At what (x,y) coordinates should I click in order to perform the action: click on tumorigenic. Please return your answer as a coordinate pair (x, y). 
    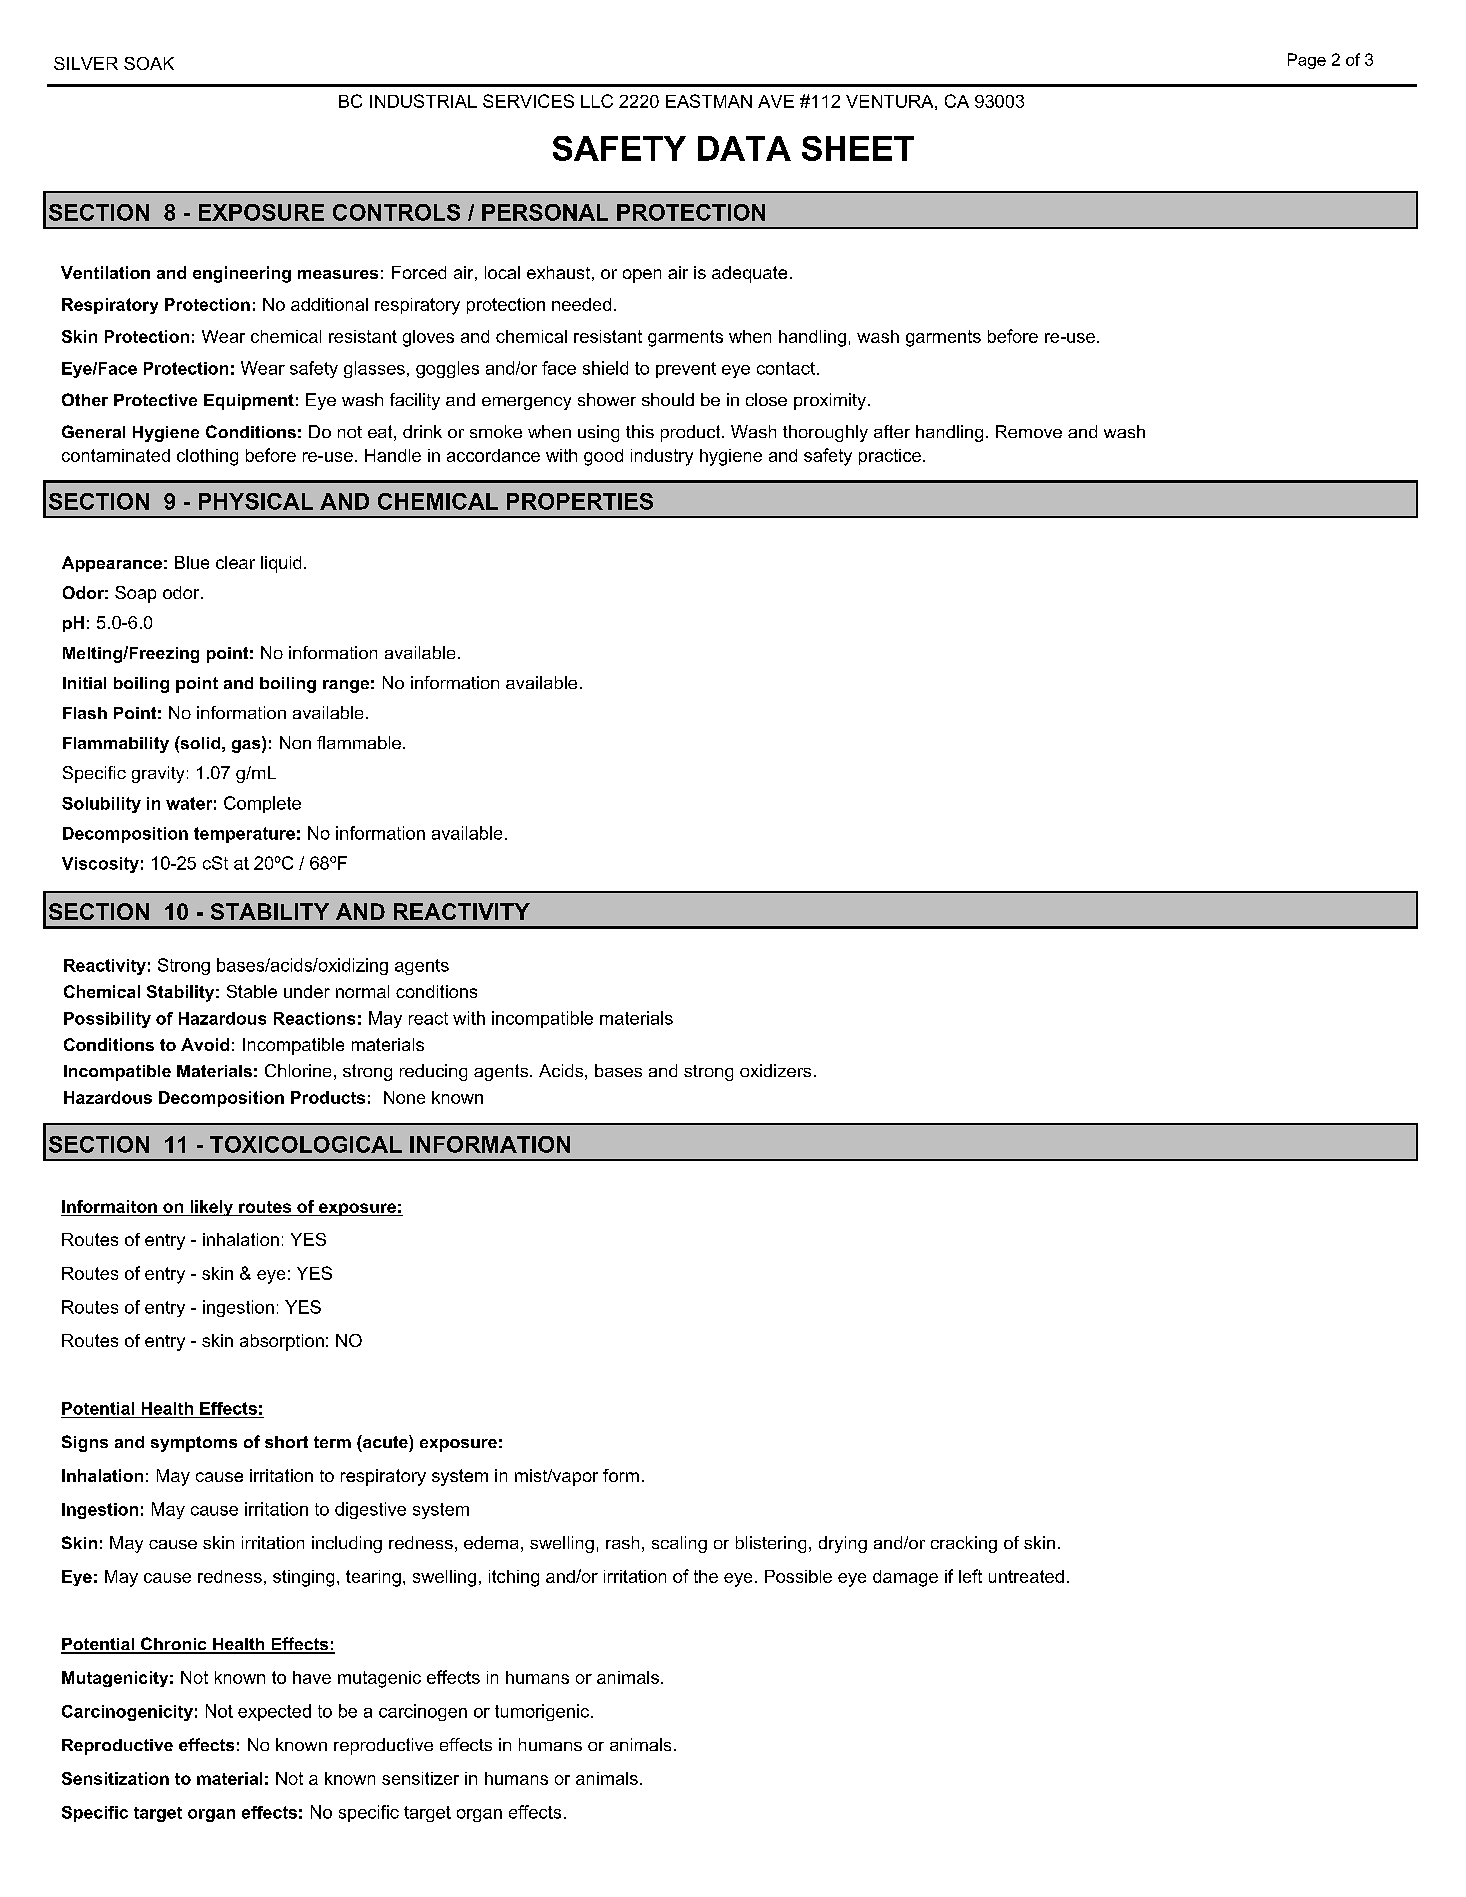
    Looking at the image, I should click on (543, 1712).
